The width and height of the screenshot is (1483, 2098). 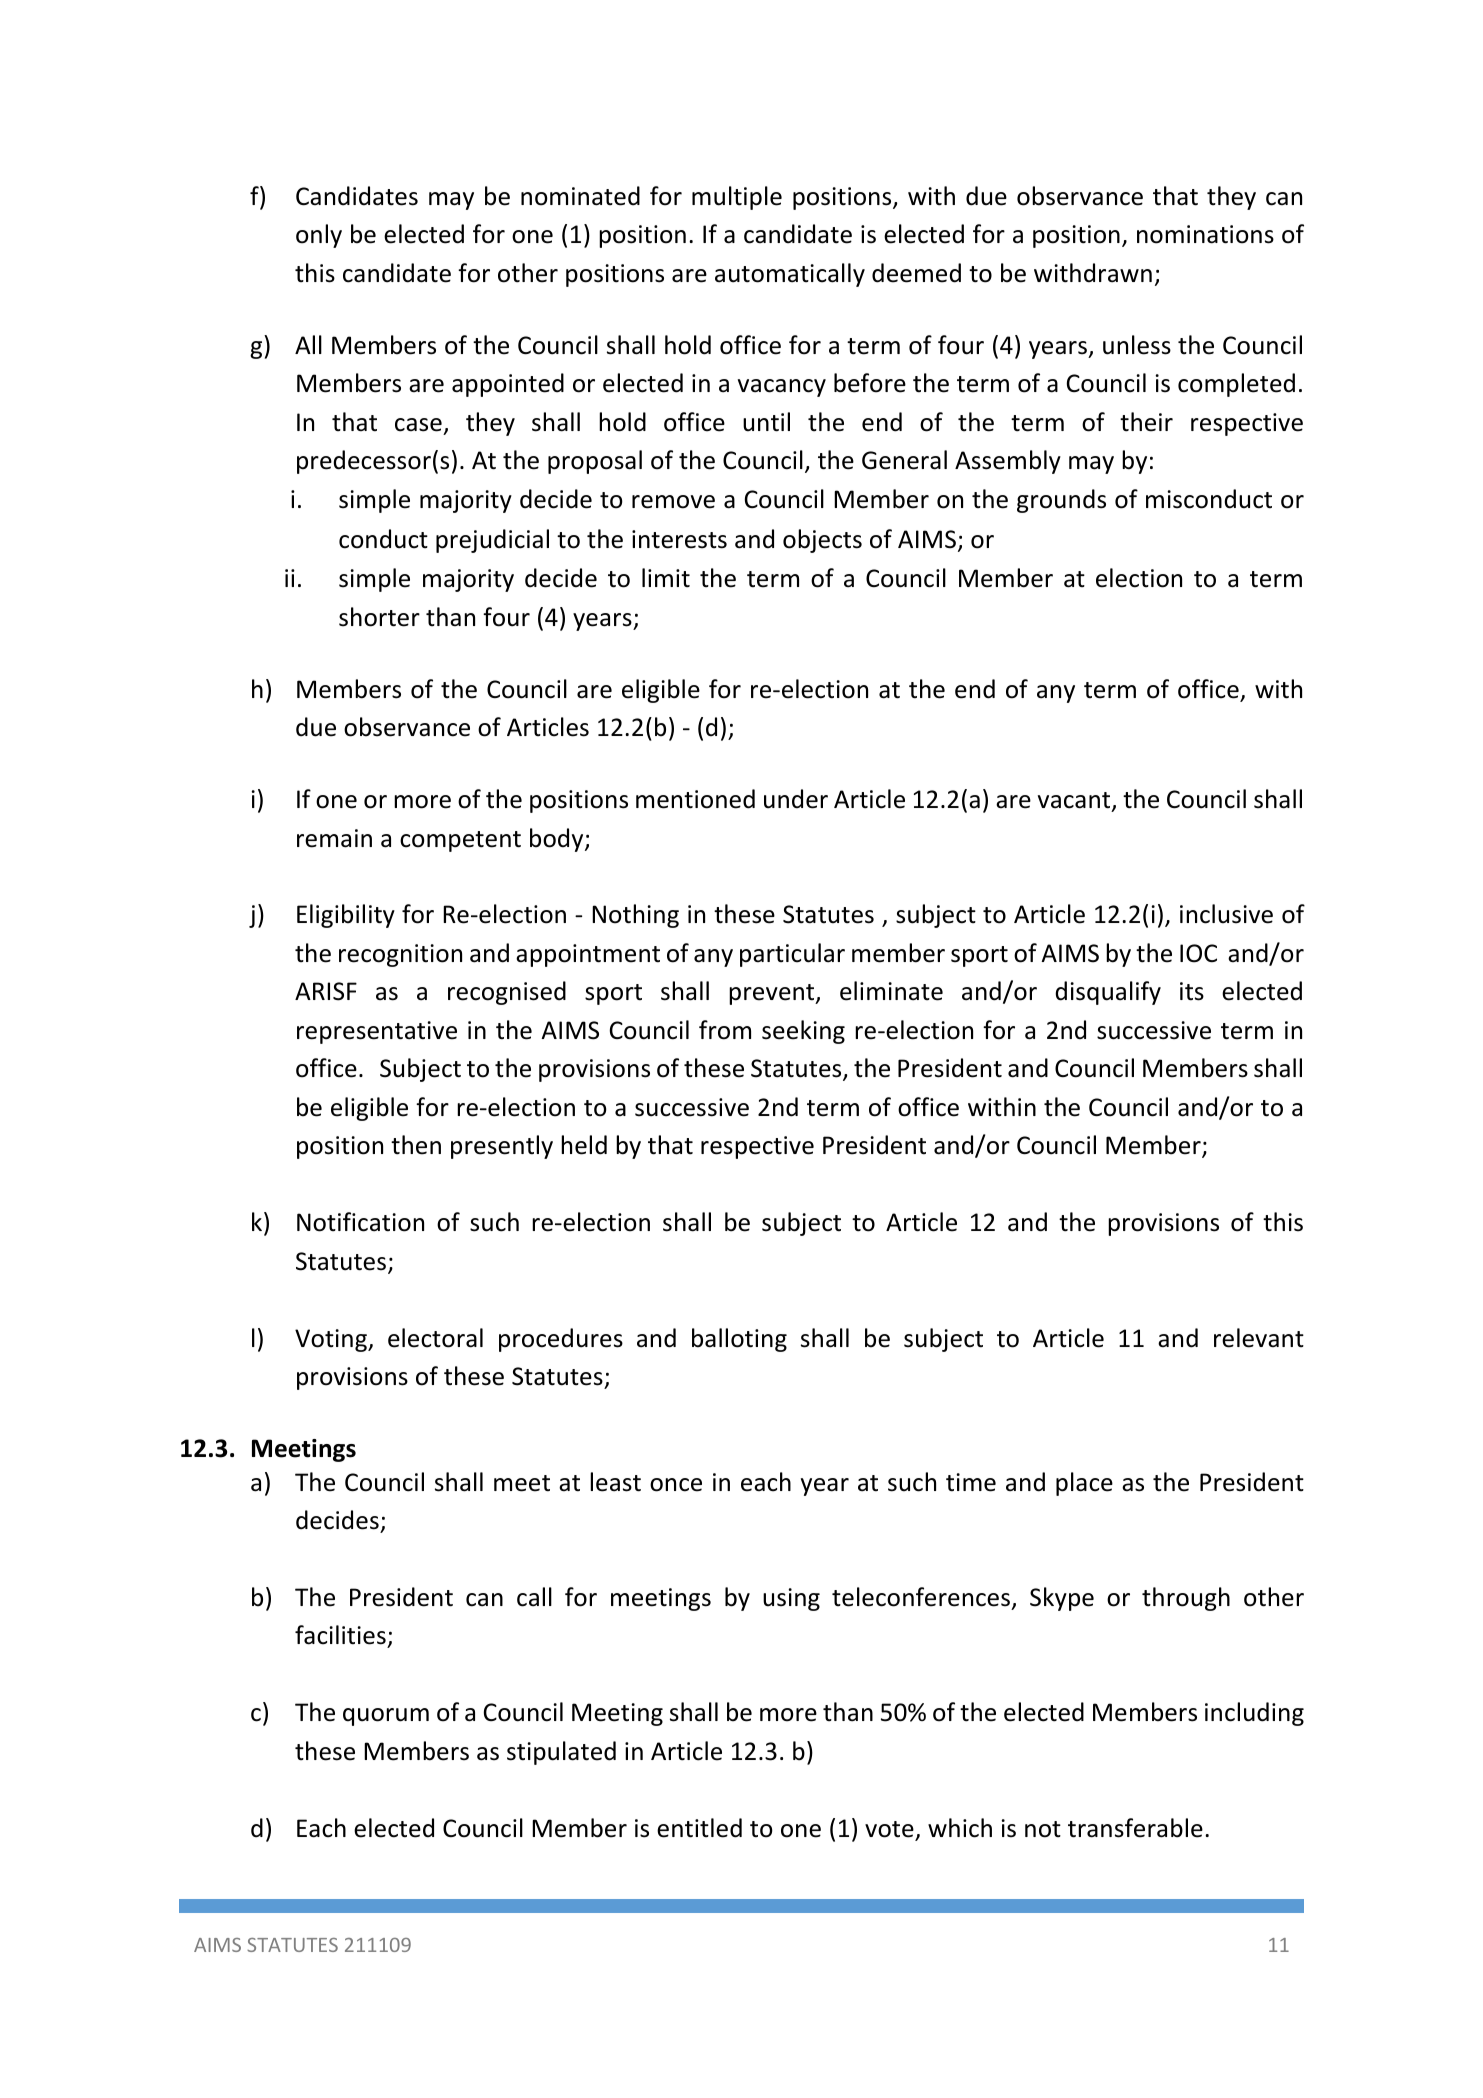 I want to click on nominations, so click(x=1205, y=234).
